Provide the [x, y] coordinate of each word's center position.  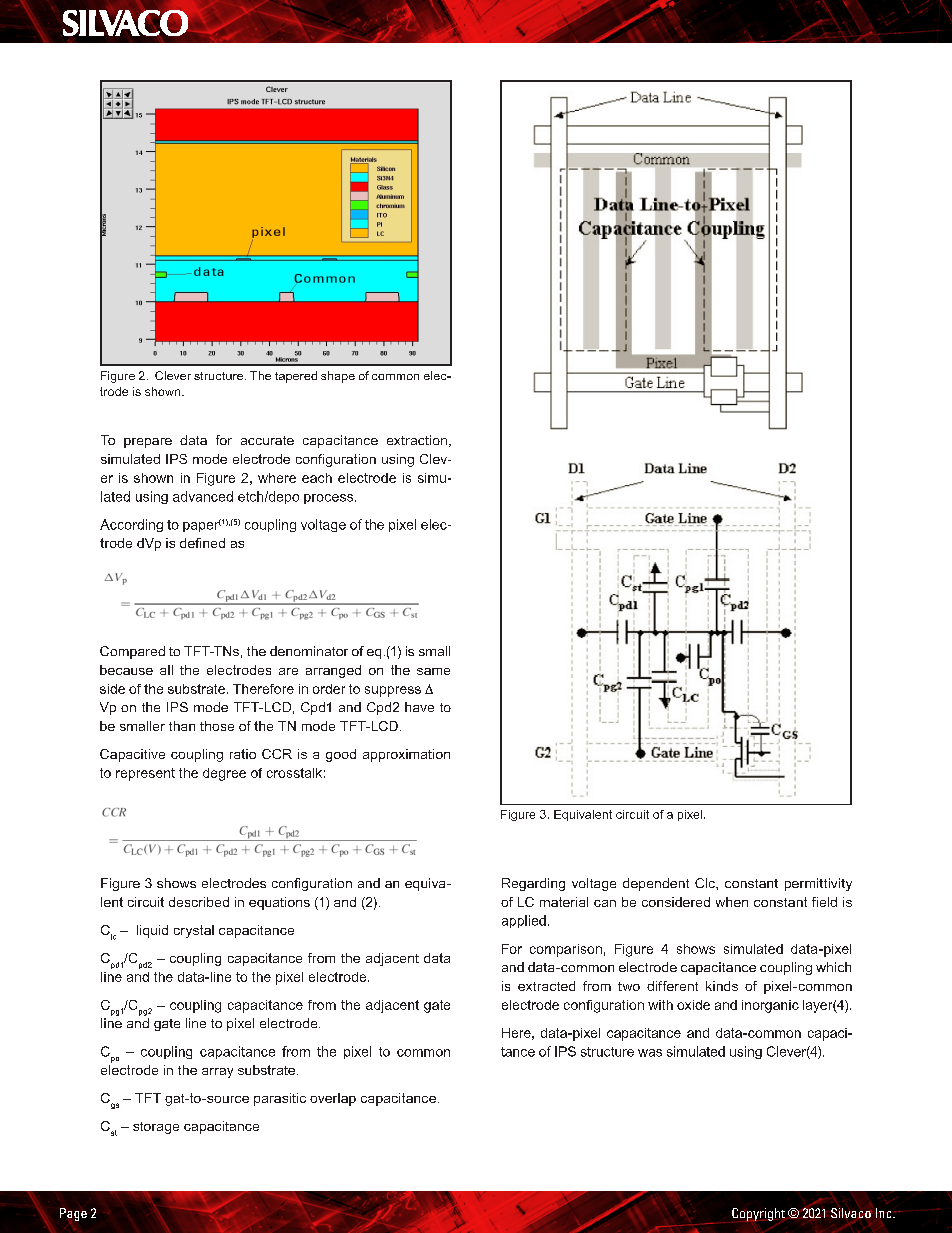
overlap [333, 1099]
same [433, 671]
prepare [148, 443]
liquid [152, 931]
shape [338, 377]
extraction [418, 441]
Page [73, 1214]
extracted [546, 986]
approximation [406, 755]
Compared [132, 652]
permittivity [818, 884]
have [419, 707]
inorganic [770, 1006]
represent [145, 774]
